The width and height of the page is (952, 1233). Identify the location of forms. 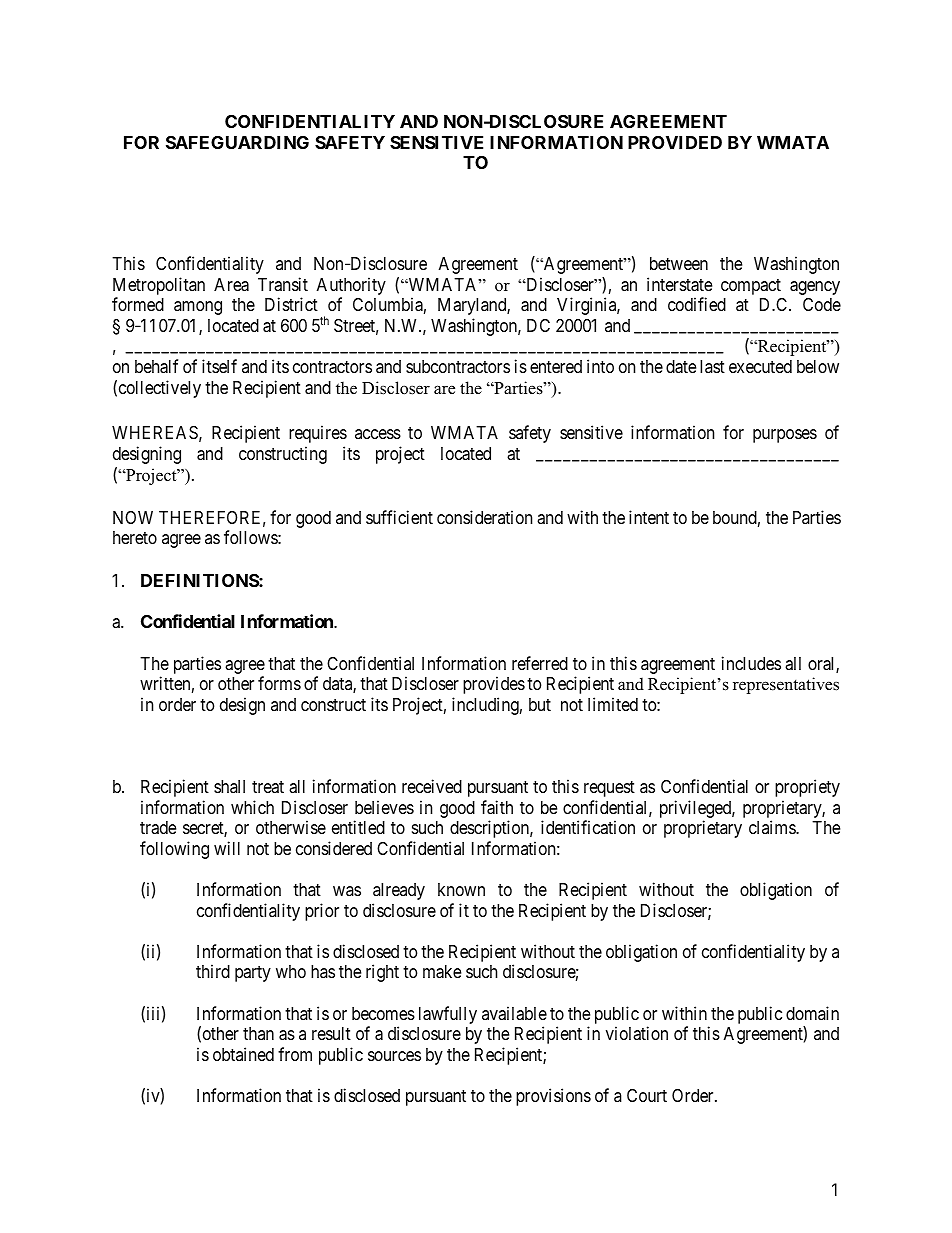
(279, 683).
